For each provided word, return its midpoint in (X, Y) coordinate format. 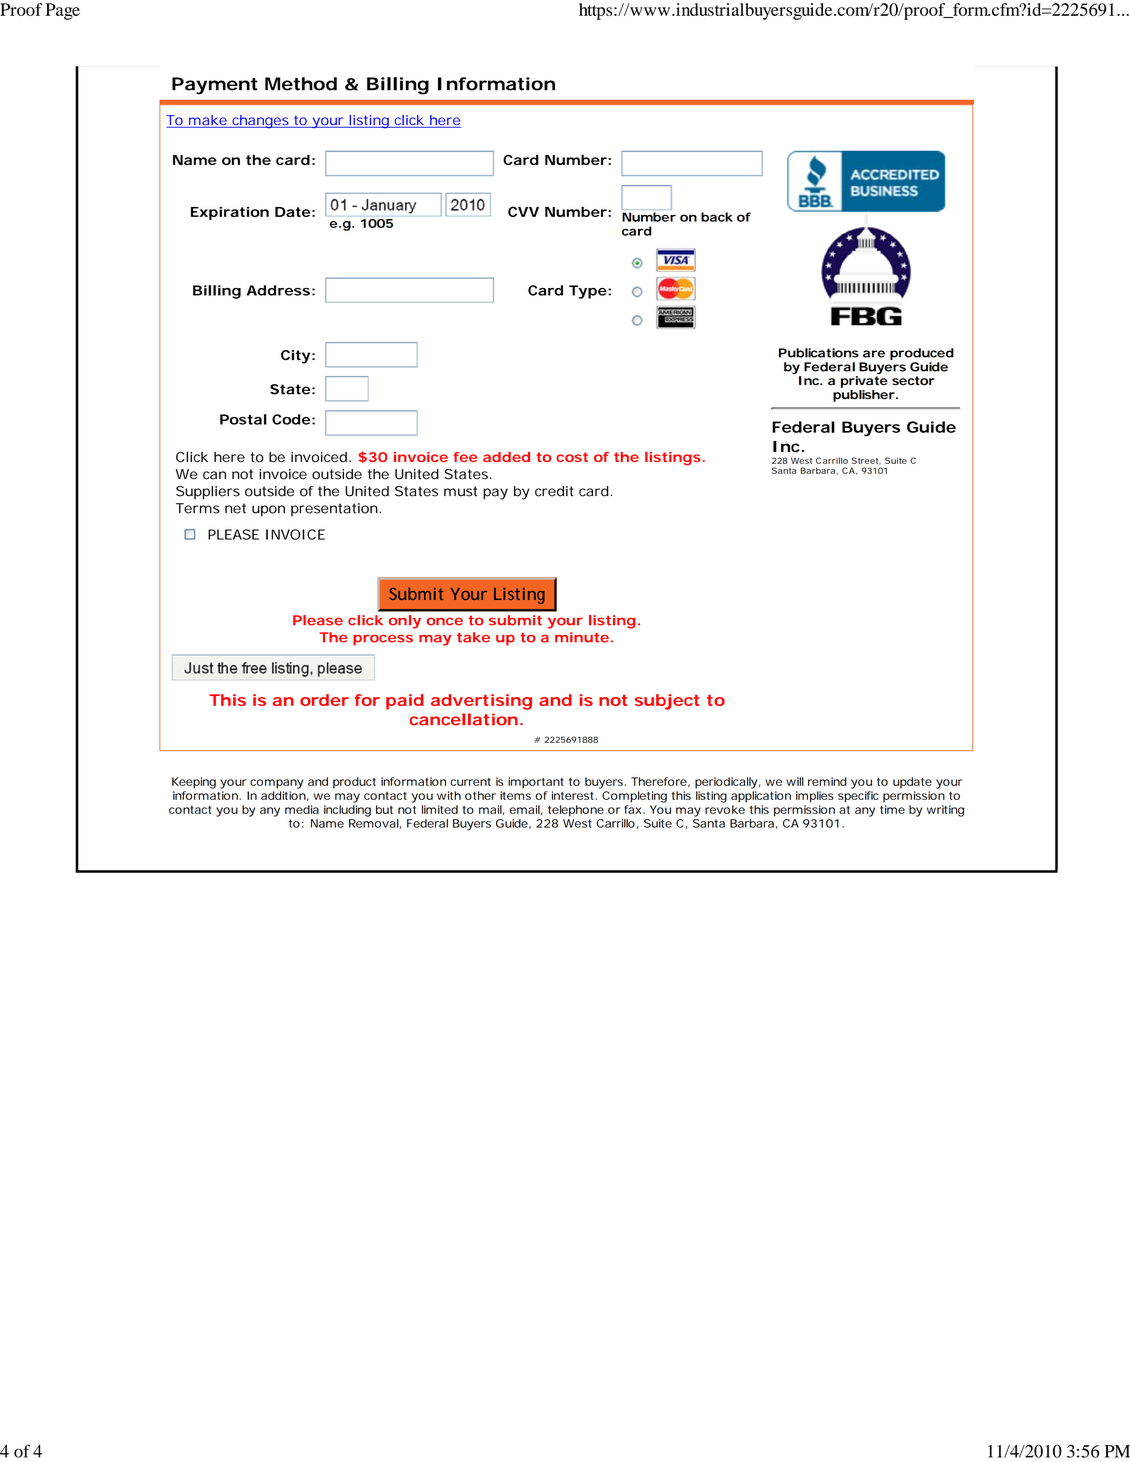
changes (260, 122)
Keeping (194, 783)
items (515, 795)
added (506, 457)
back (717, 217)
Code (291, 419)
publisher (864, 396)
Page (63, 11)
